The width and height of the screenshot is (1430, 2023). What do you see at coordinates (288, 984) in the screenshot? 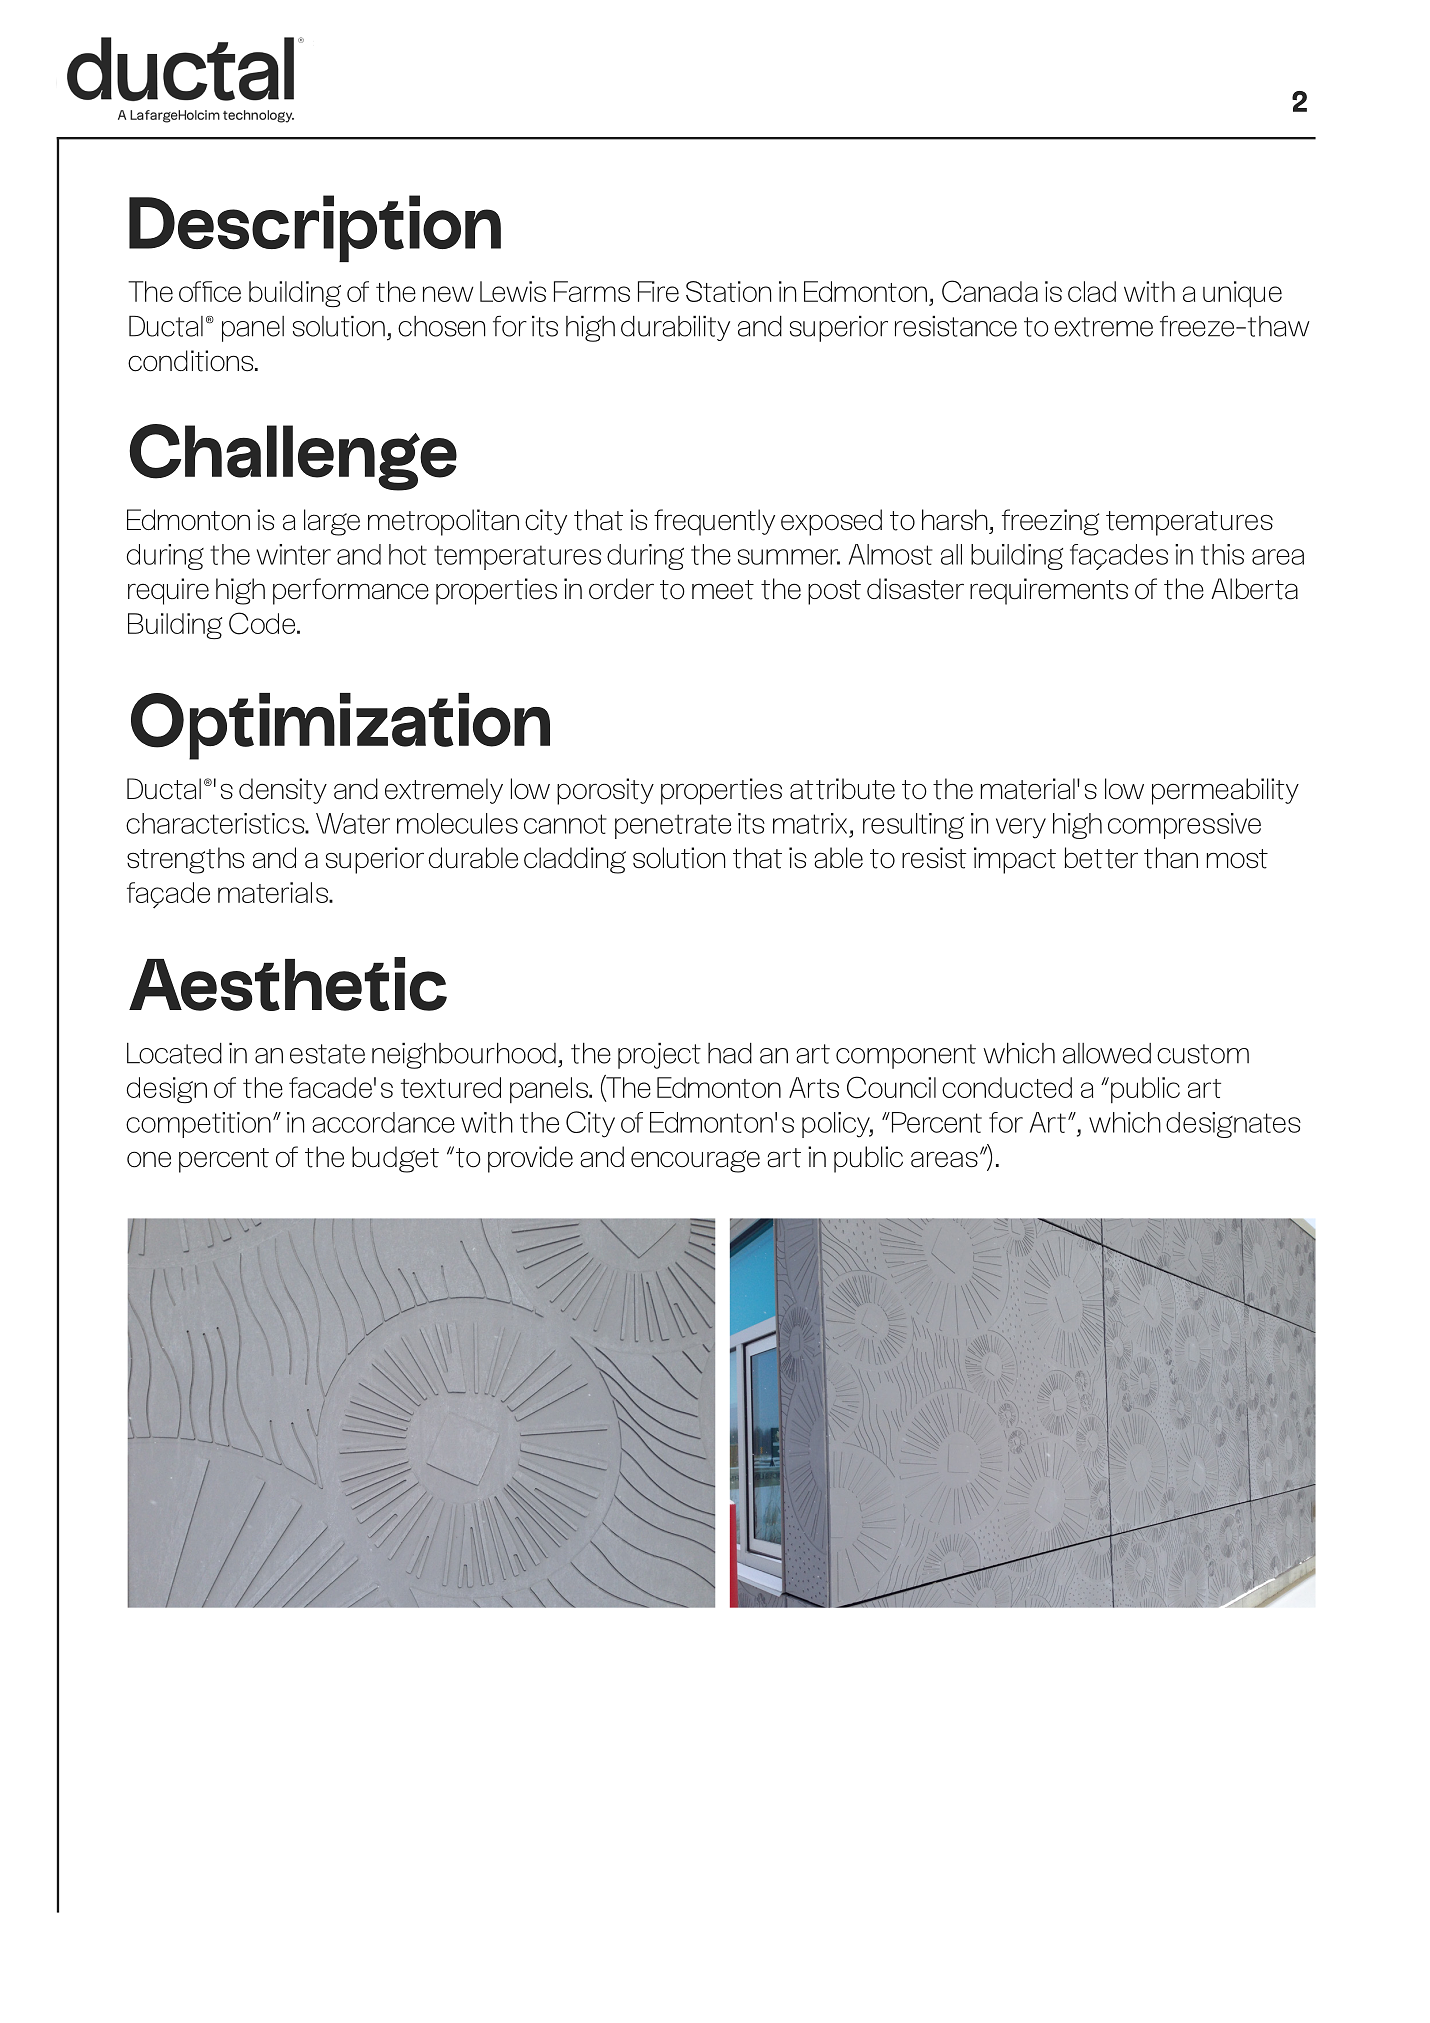
I see `Aesthetic` at bounding box center [288, 984].
